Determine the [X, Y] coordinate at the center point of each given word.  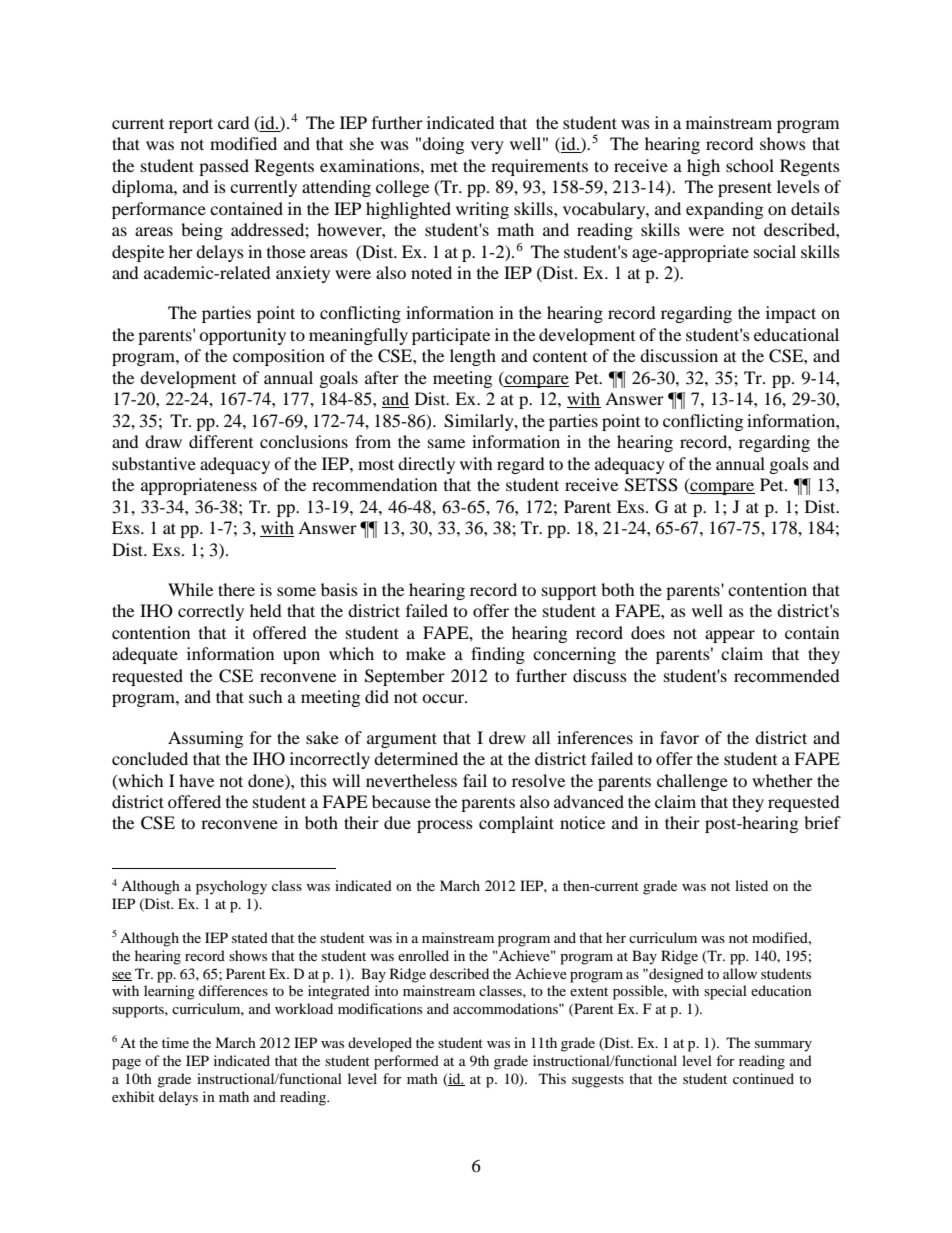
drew [507, 737]
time [175, 1042]
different [221, 441]
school [750, 165]
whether [782, 780]
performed [406, 1062]
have [196, 780]
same [446, 443]
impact [791, 314]
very [487, 147]
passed [224, 167]
